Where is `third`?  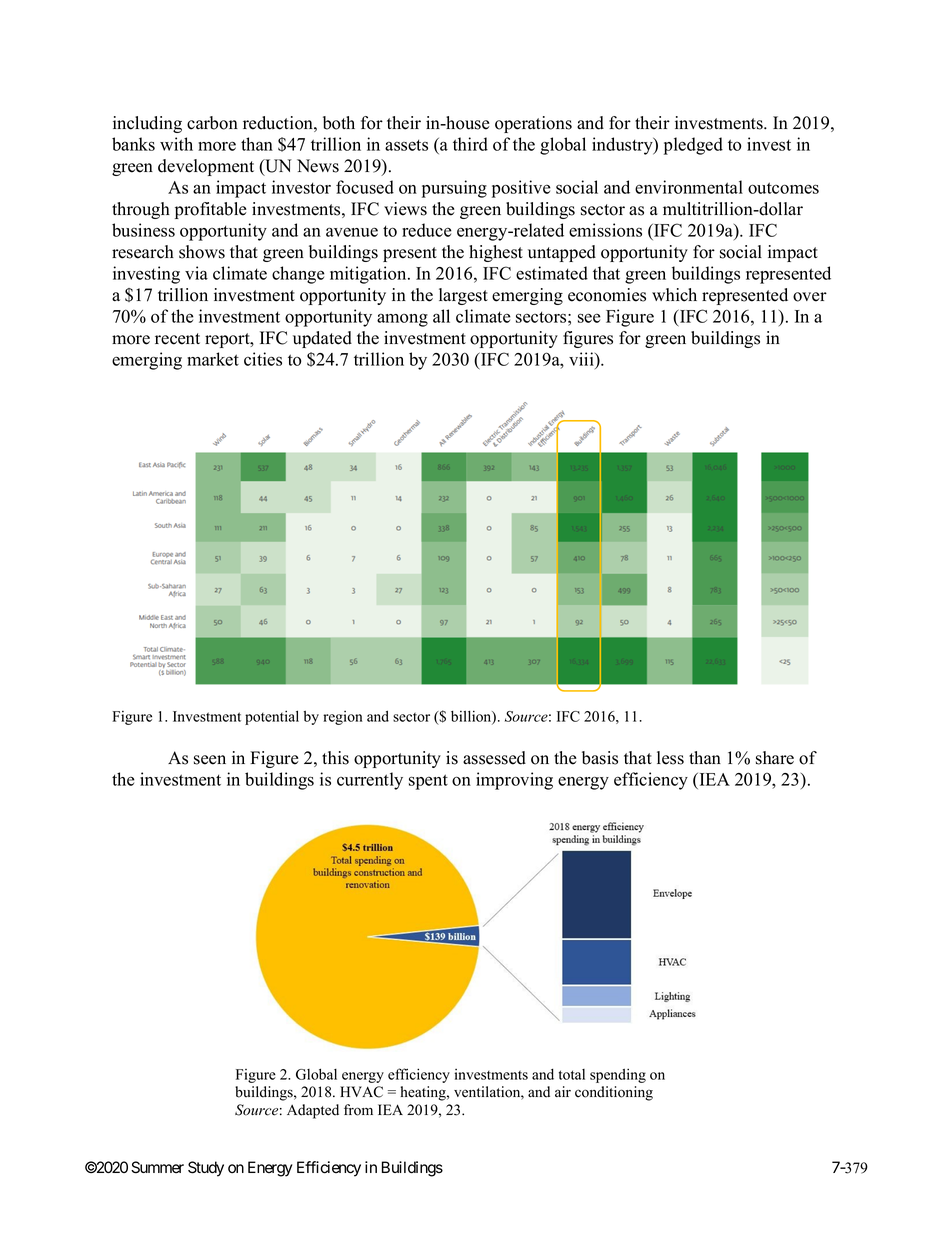 third is located at coordinates (470, 144).
